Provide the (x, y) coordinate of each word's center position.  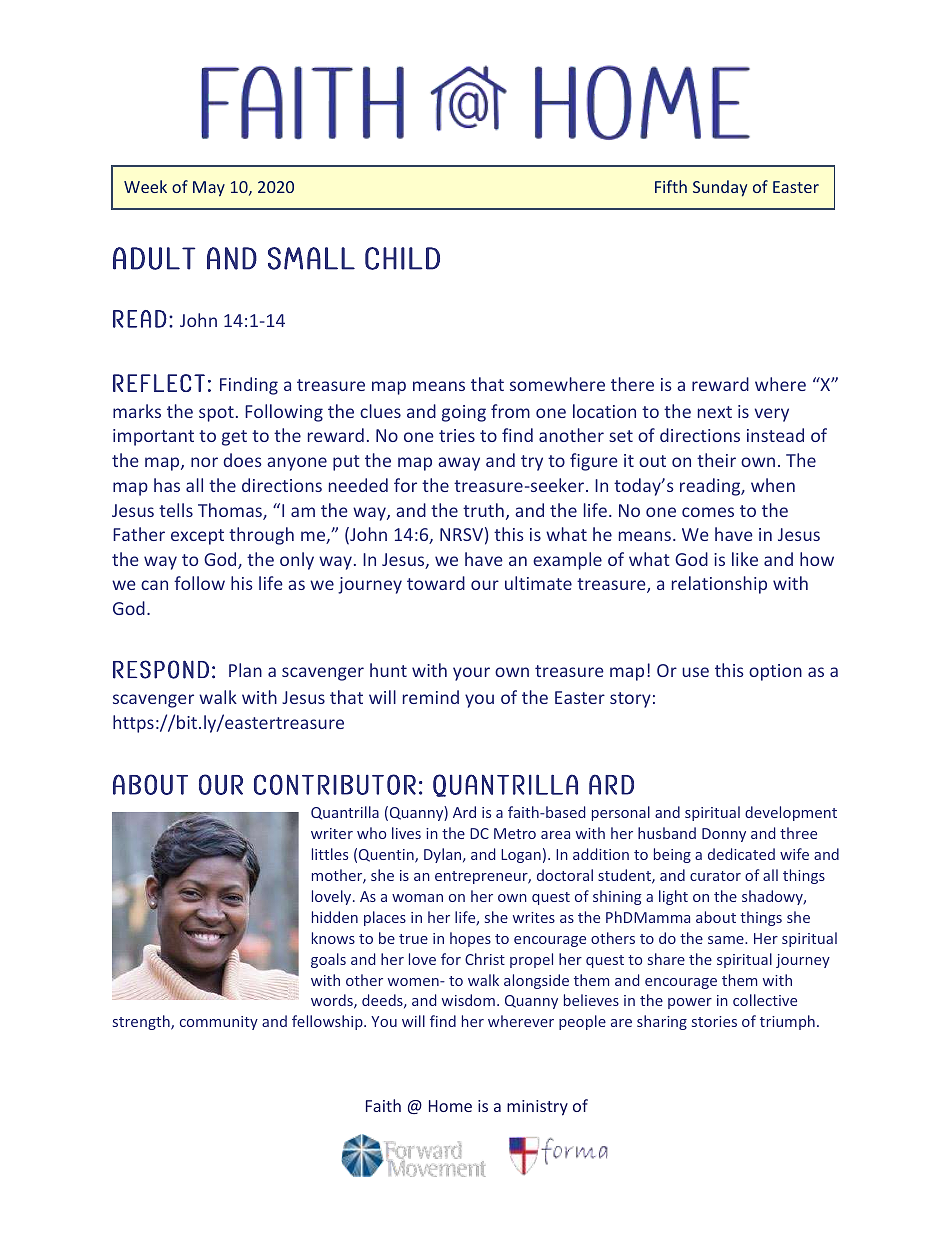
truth (483, 510)
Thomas (231, 511)
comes (708, 512)
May (209, 189)
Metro (515, 833)
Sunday (720, 188)
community (219, 1023)
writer (332, 833)
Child (402, 258)
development (791, 813)
